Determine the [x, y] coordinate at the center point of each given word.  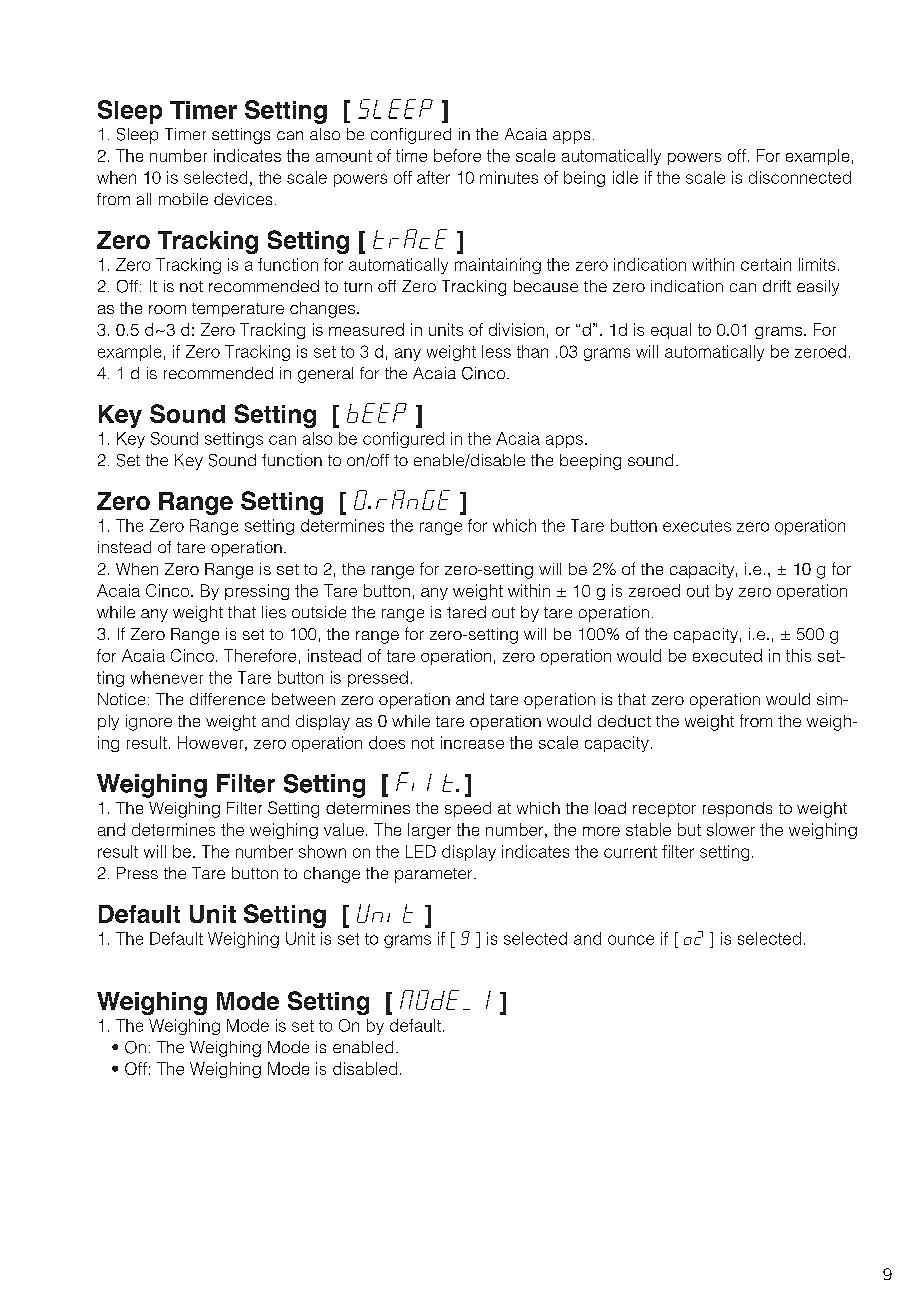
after [433, 177]
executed [727, 655]
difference [227, 699]
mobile [183, 199]
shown [322, 851]
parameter [435, 875]
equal [671, 331]
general [325, 375]
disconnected [800, 177]
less [496, 351]
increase [472, 742]
